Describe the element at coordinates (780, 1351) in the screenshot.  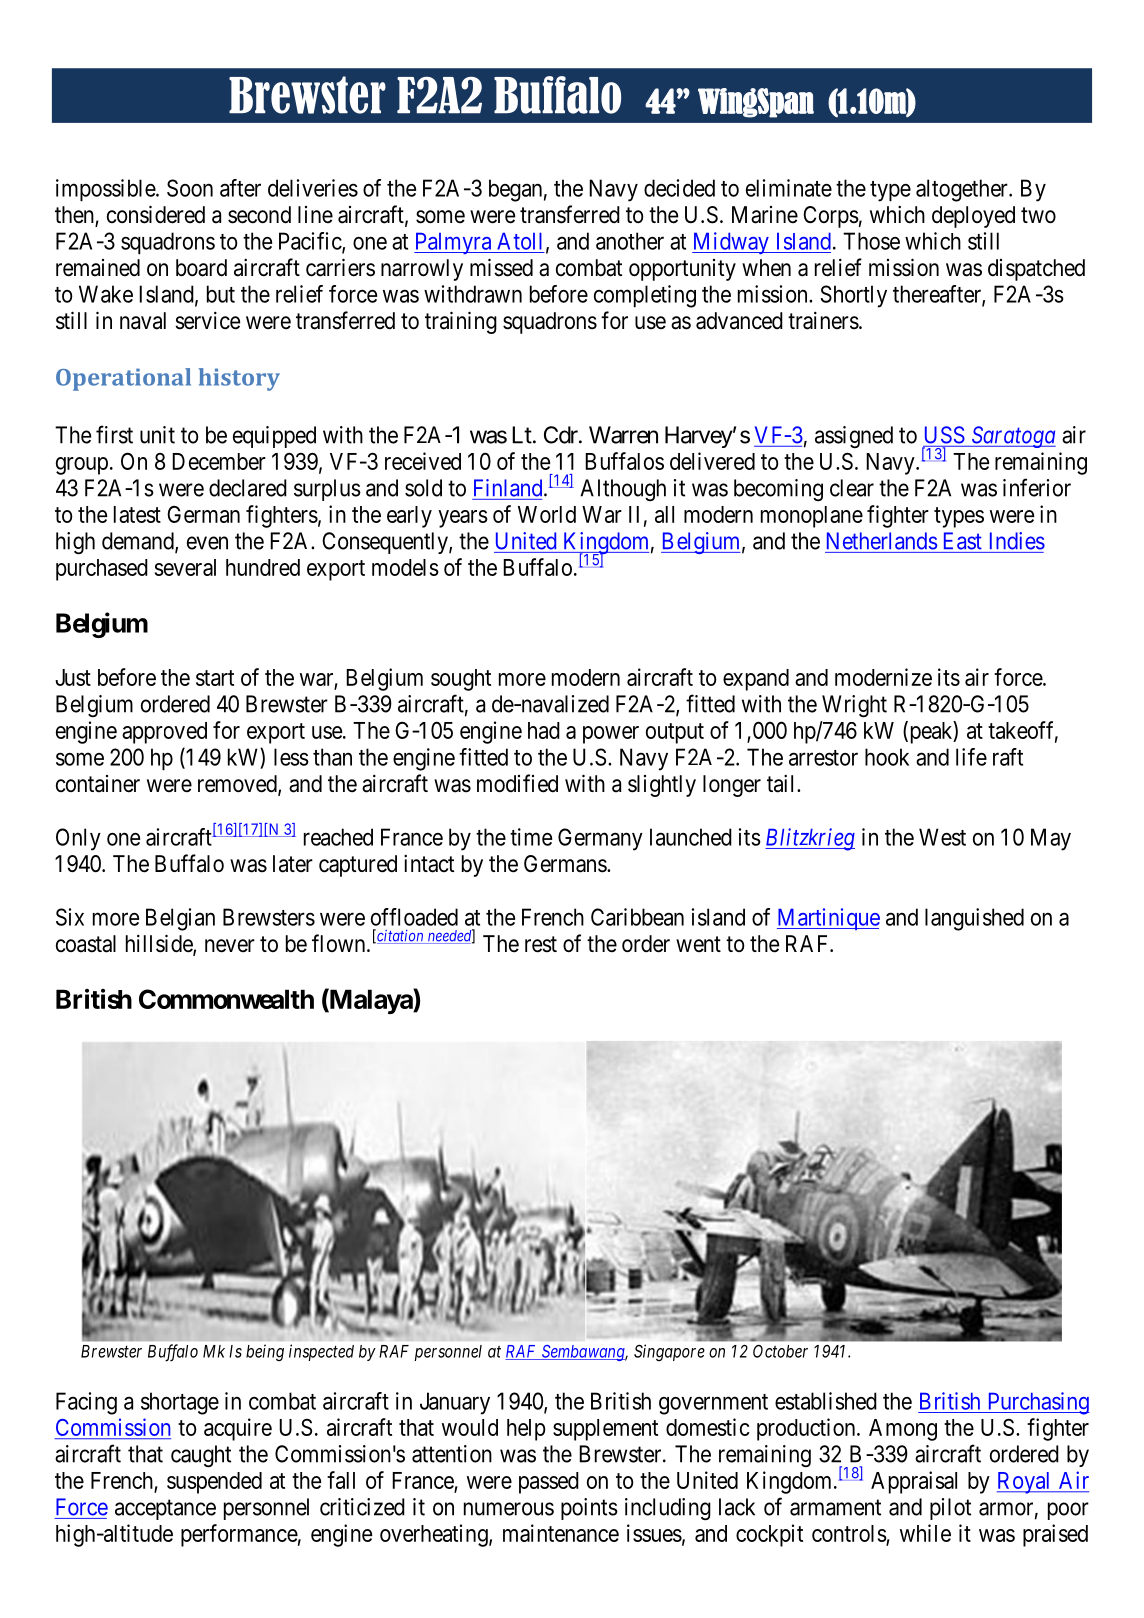
I see `October` at that location.
